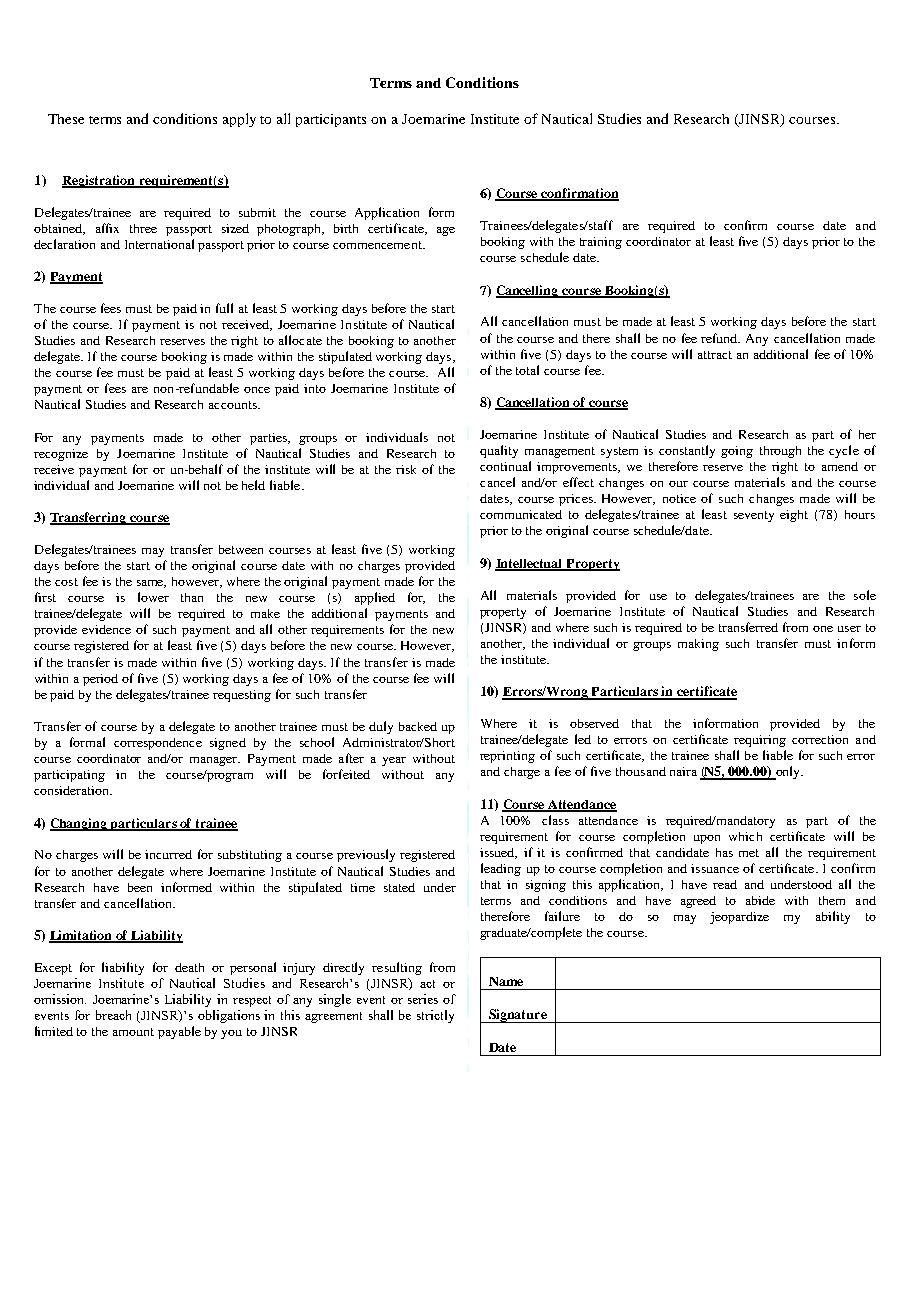 The image size is (924, 1307). What do you see at coordinates (100, 181) in the screenshot?
I see `Registration` at bounding box center [100, 181].
